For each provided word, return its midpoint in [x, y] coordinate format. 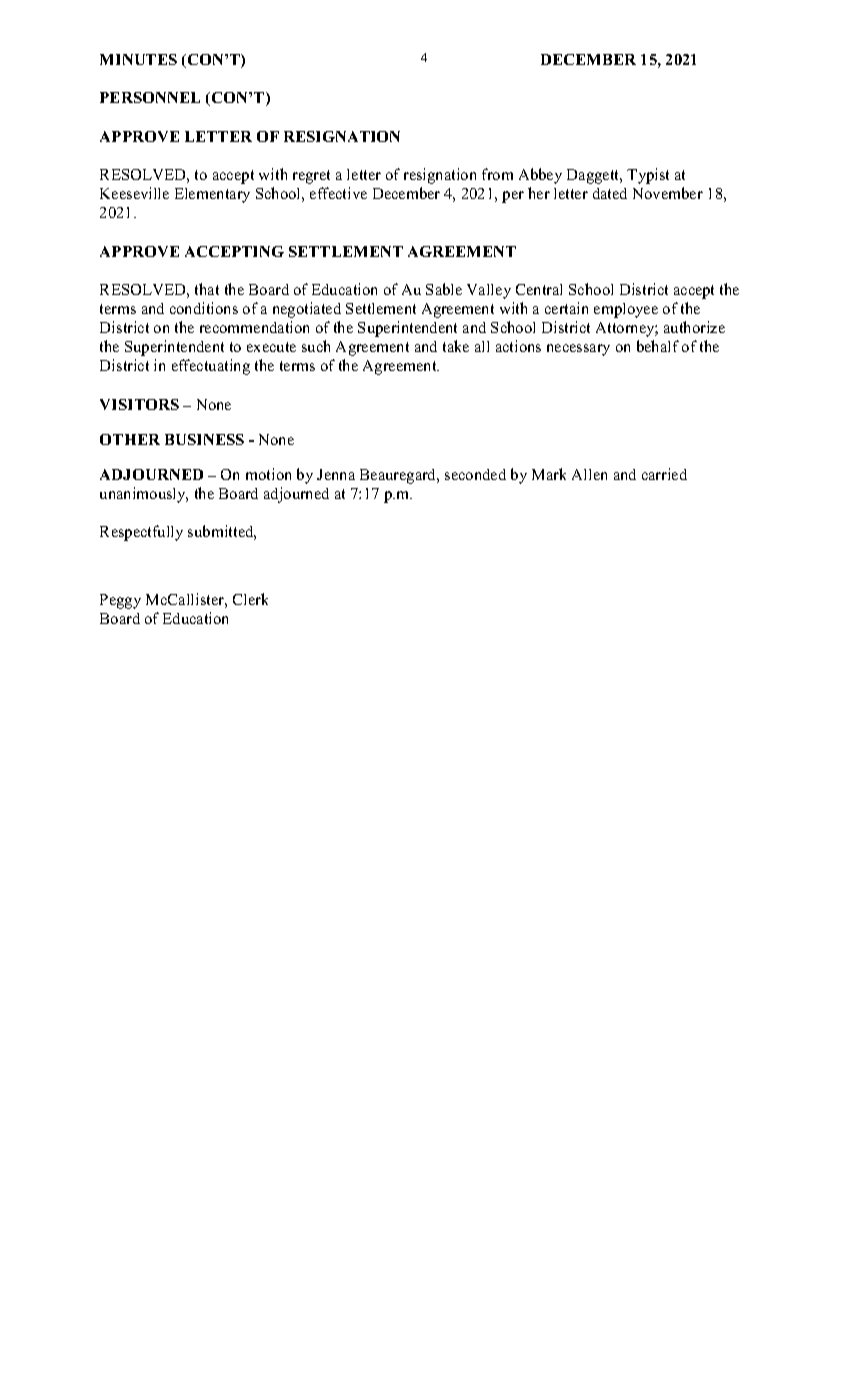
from [497, 174]
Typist [648, 176]
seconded [475, 474]
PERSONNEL [150, 97]
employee [626, 310]
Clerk [250, 599]
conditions [204, 308]
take [456, 346]
